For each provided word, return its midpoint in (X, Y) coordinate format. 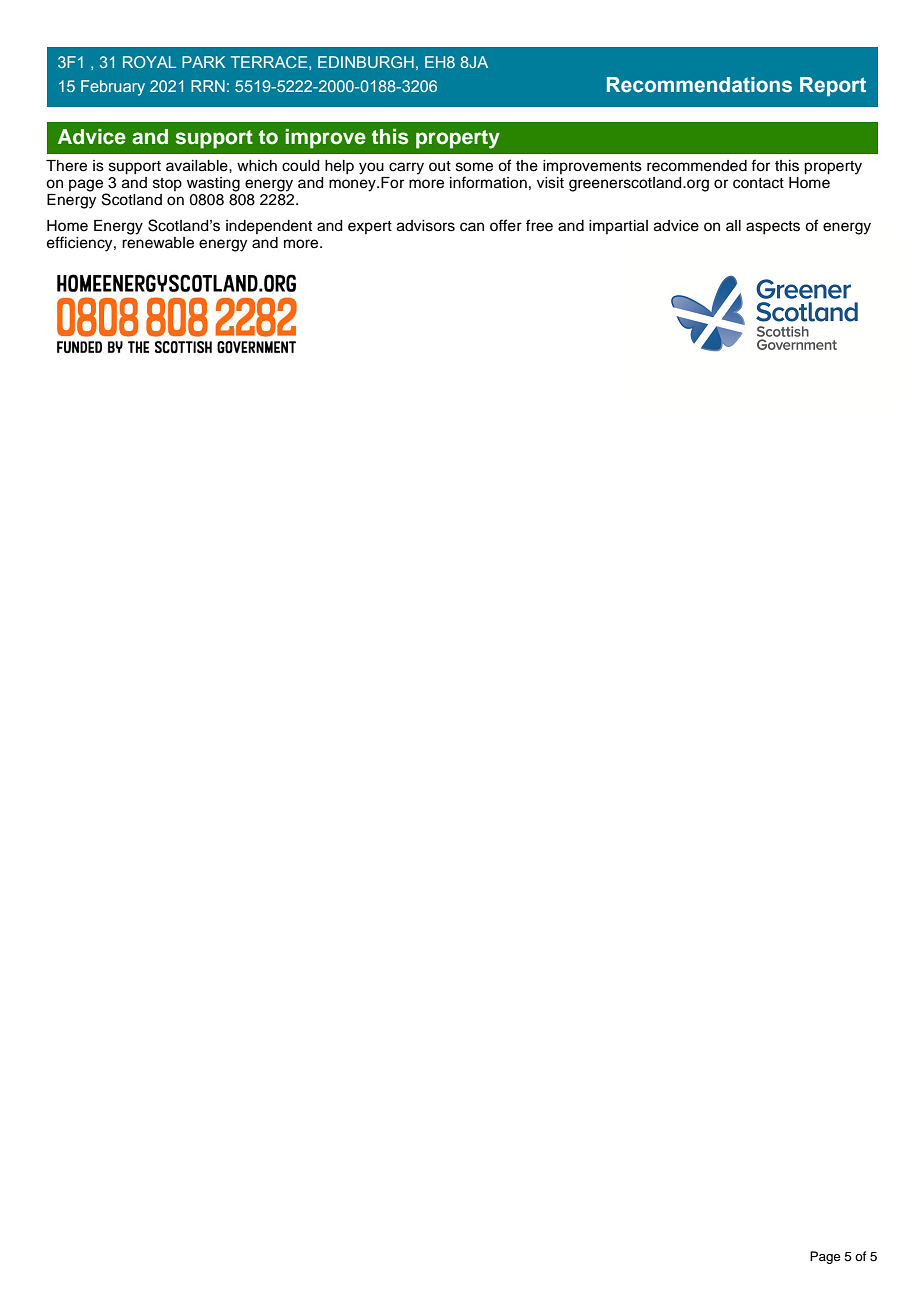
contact (758, 183)
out (440, 166)
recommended (697, 166)
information (488, 182)
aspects (773, 228)
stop (167, 184)
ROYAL (149, 62)
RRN (208, 86)
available (198, 166)
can (472, 227)
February (113, 88)
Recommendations (699, 85)
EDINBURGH (366, 62)
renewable (158, 243)
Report (833, 86)
